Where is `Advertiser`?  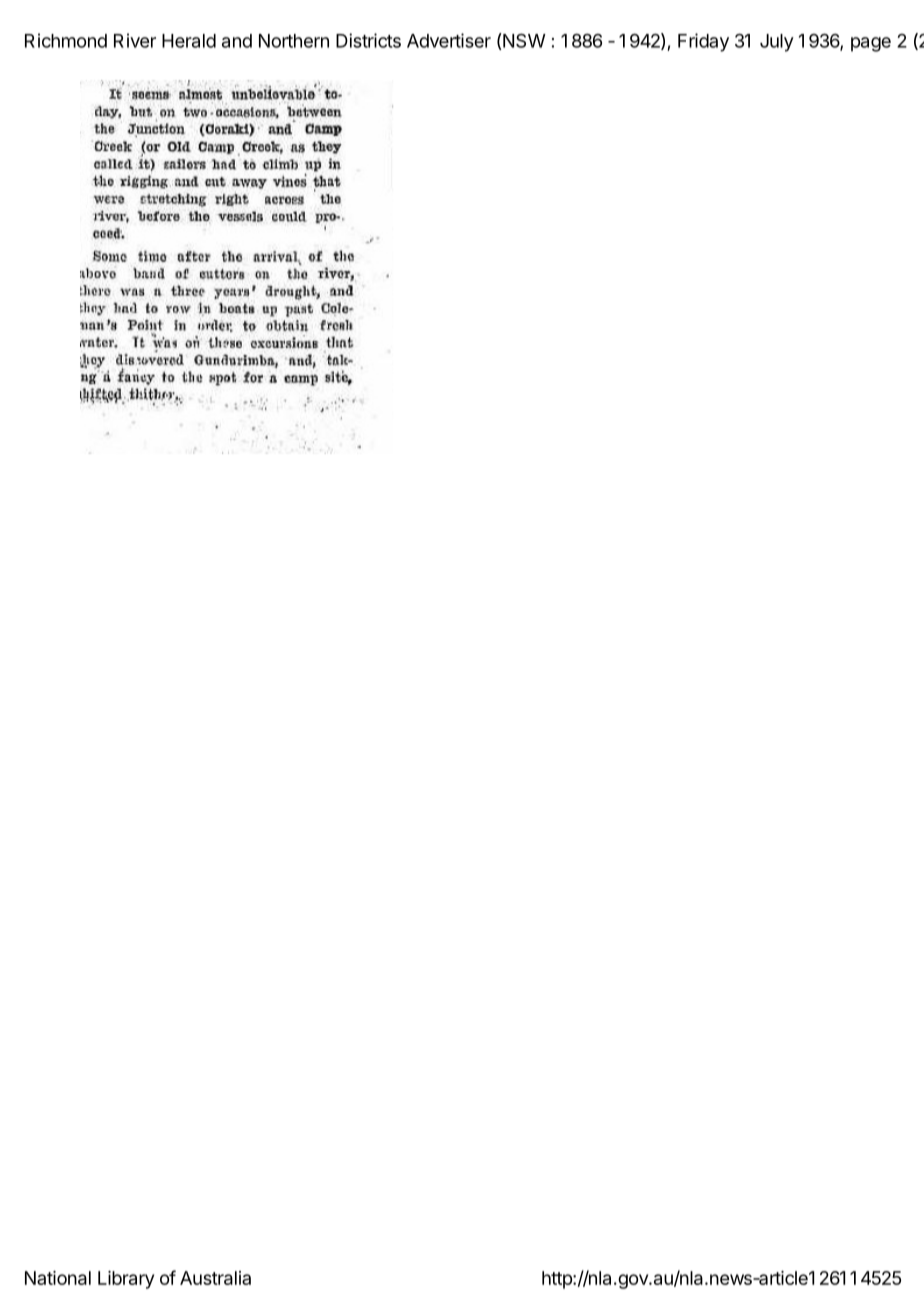 Advertiser is located at coordinates (449, 40).
